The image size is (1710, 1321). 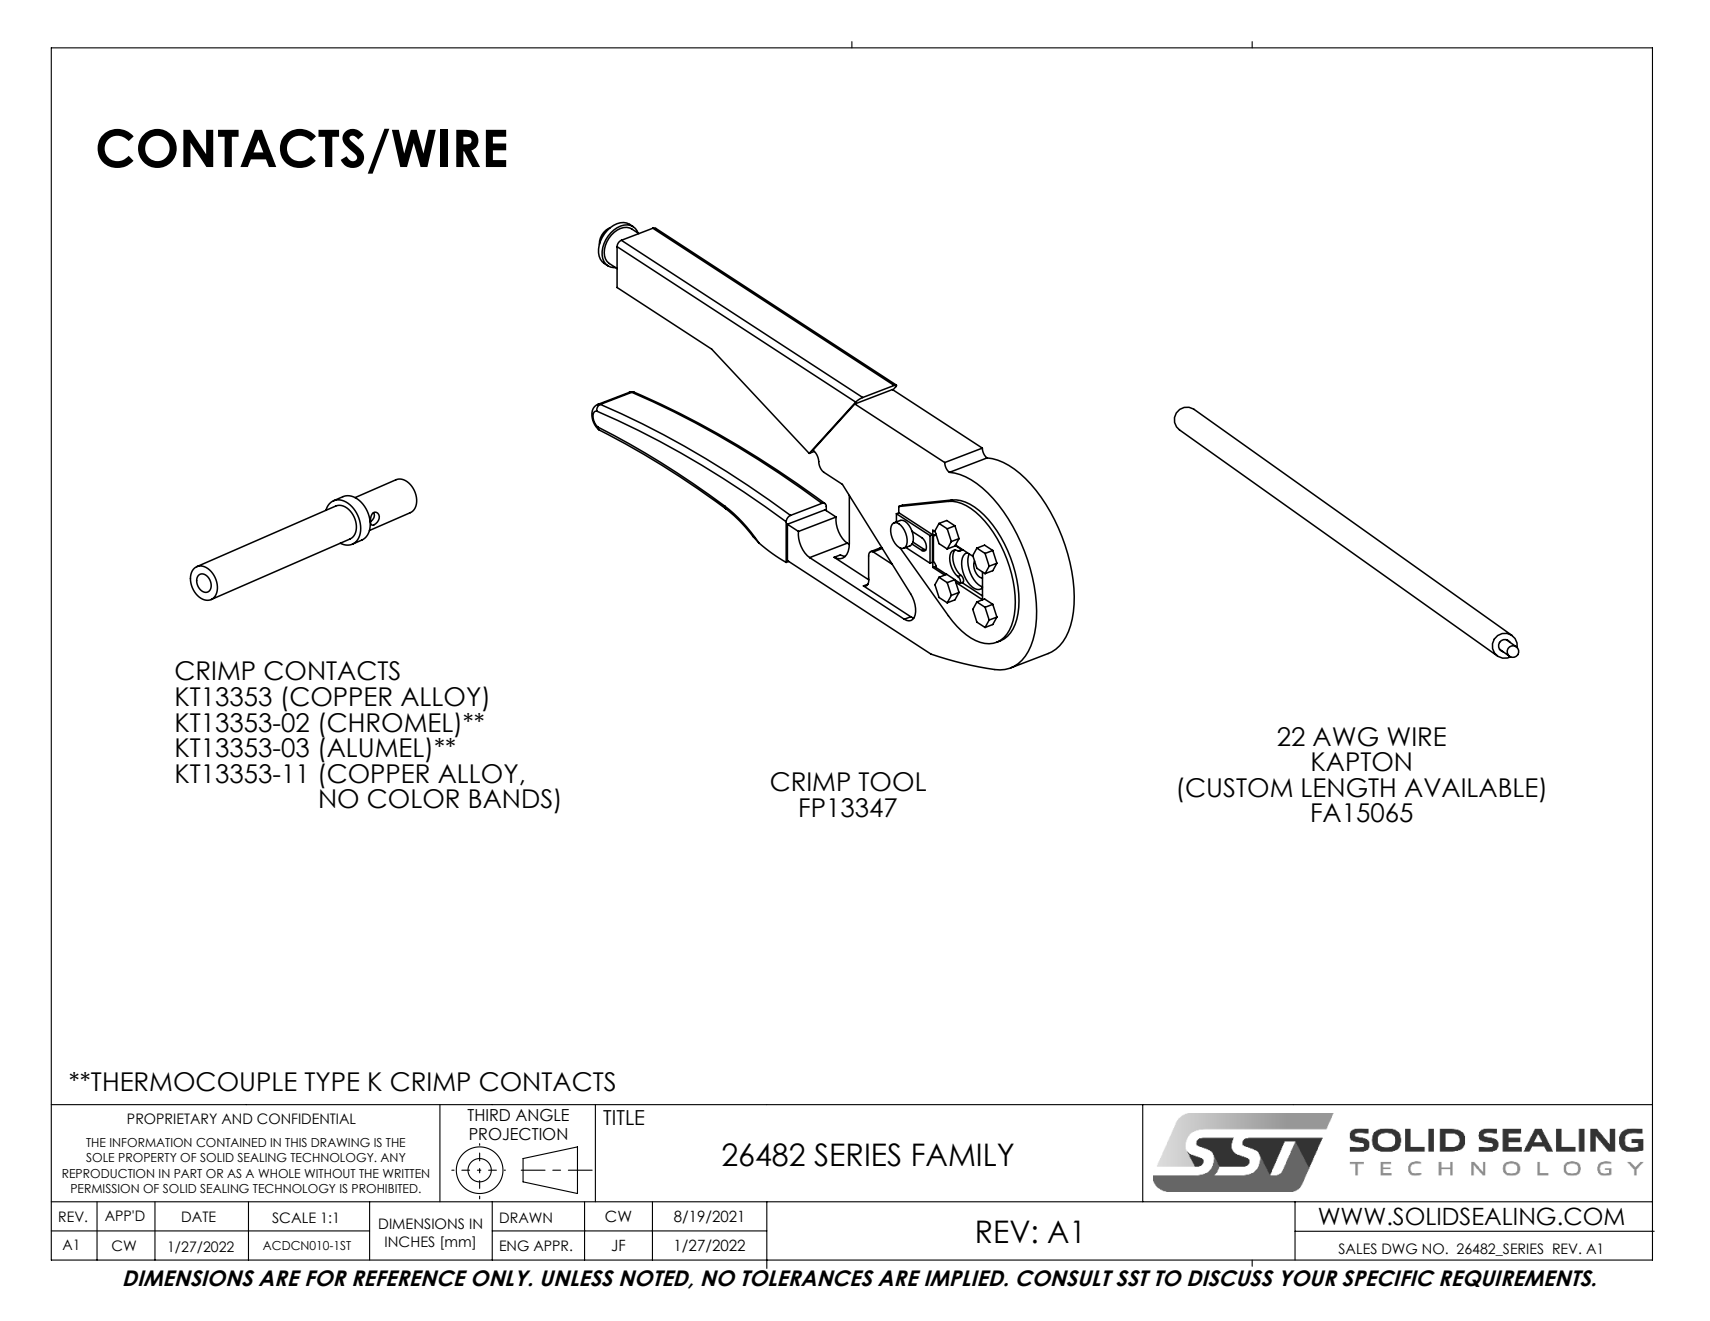 What do you see at coordinates (542, 1115) in the screenshot?
I see `ANGLE` at bounding box center [542, 1115].
